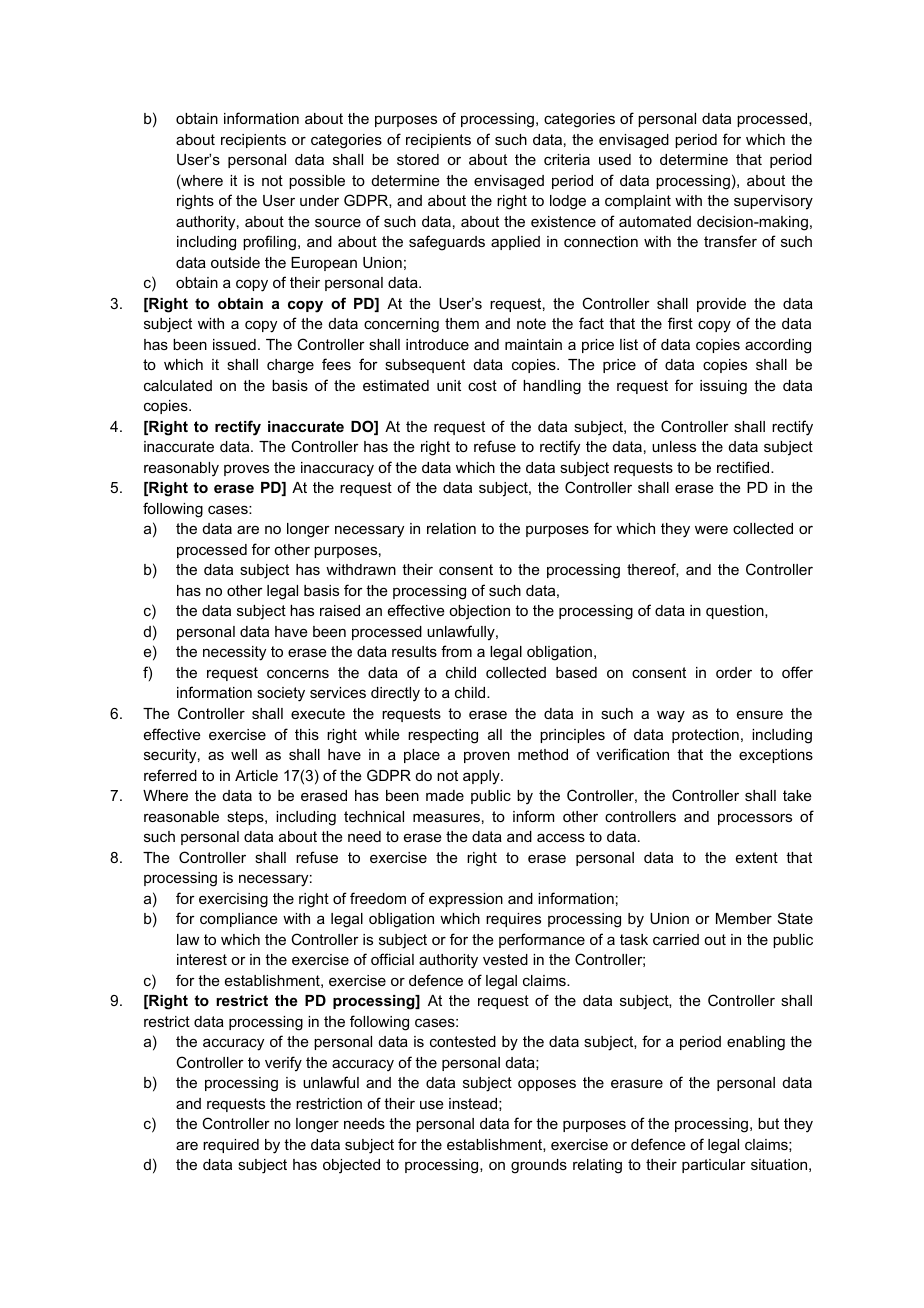 The width and height of the screenshot is (924, 1308). Describe the element at coordinates (515, 243) in the screenshot. I see `applied` at that location.
